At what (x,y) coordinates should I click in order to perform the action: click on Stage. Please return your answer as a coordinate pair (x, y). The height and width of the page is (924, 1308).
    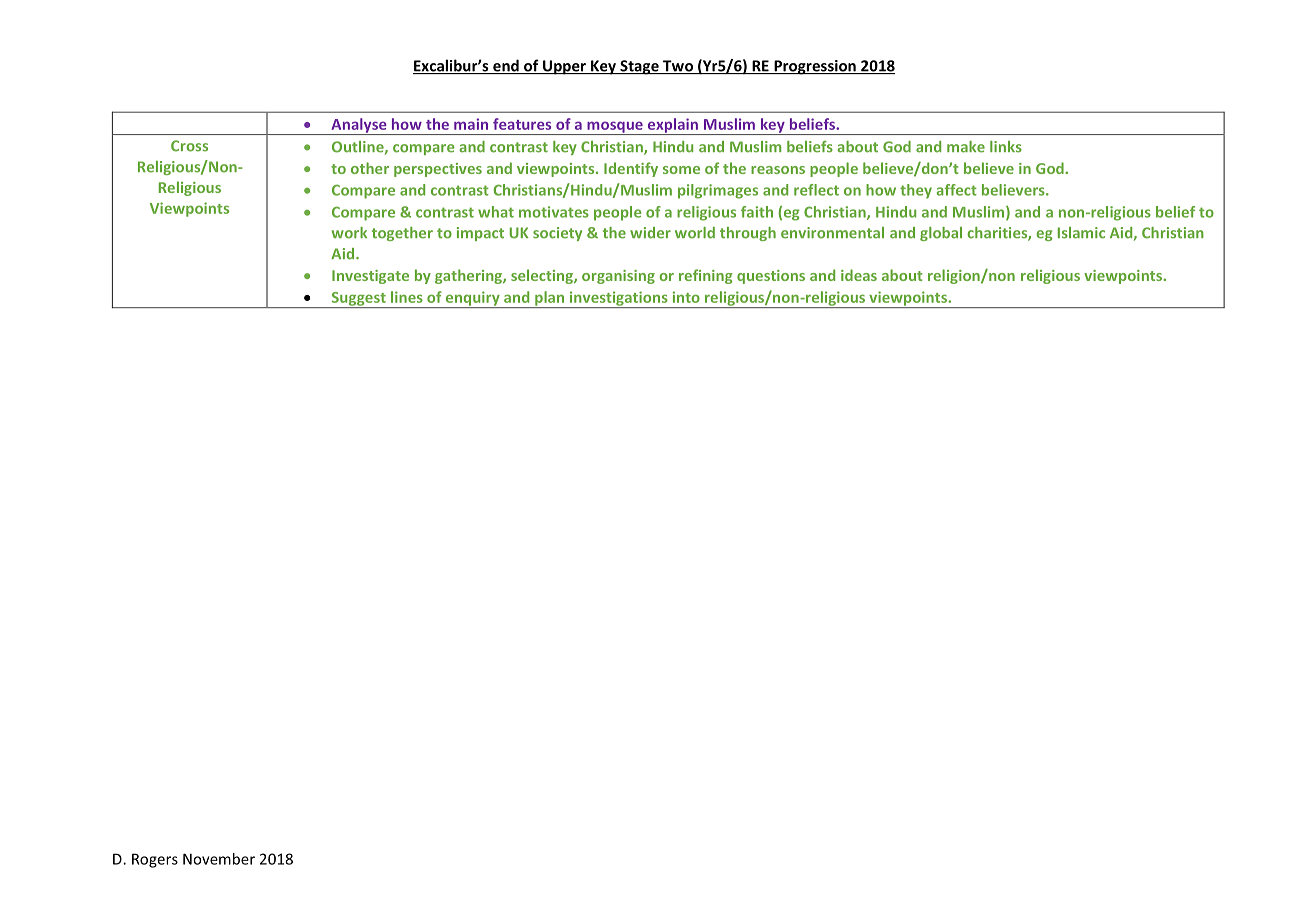
    Looking at the image, I should click on (639, 67).
